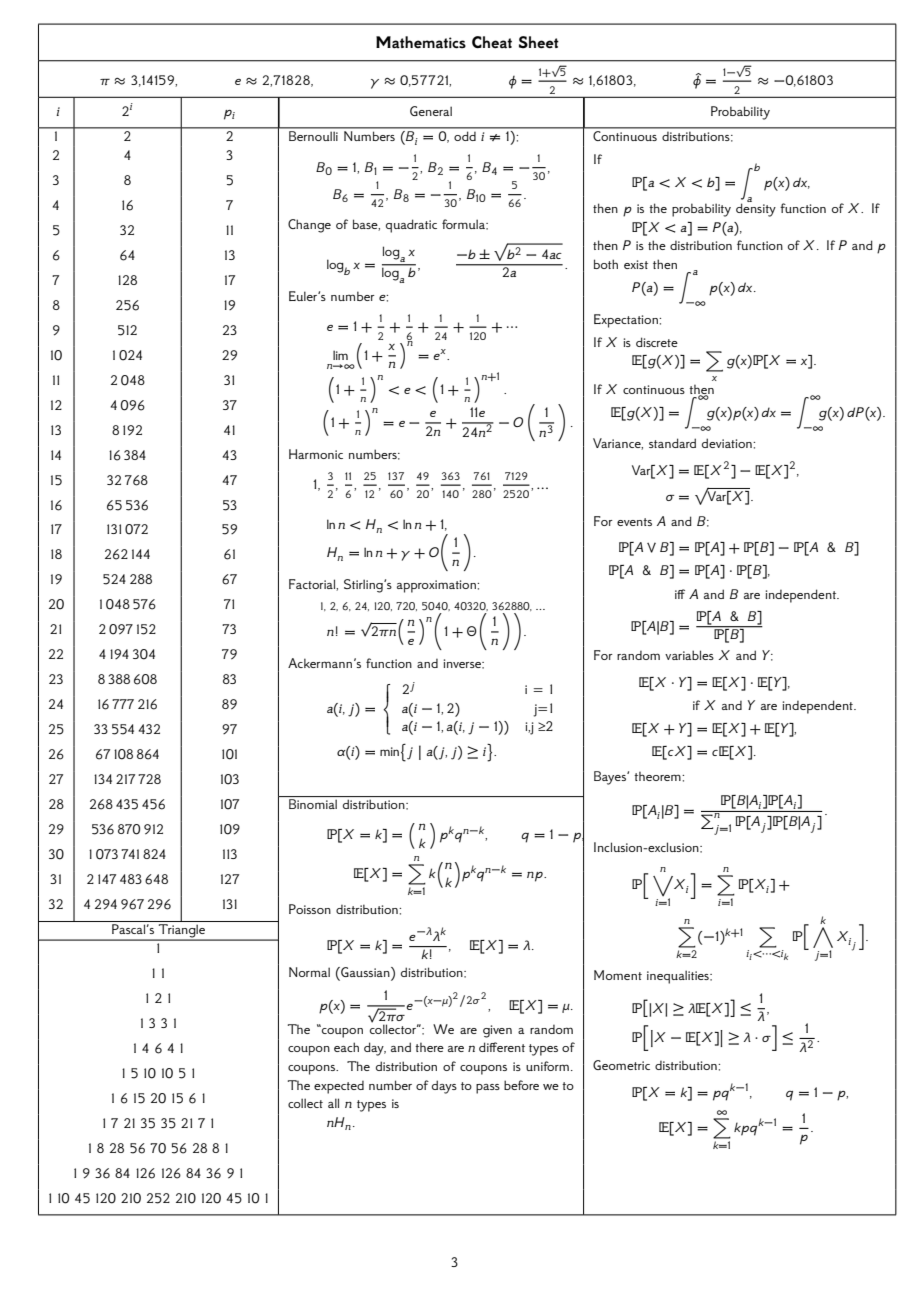 This screenshot has width=924, height=1308. What do you see at coordinates (689, 655) in the screenshot?
I see `variables` at bounding box center [689, 655].
